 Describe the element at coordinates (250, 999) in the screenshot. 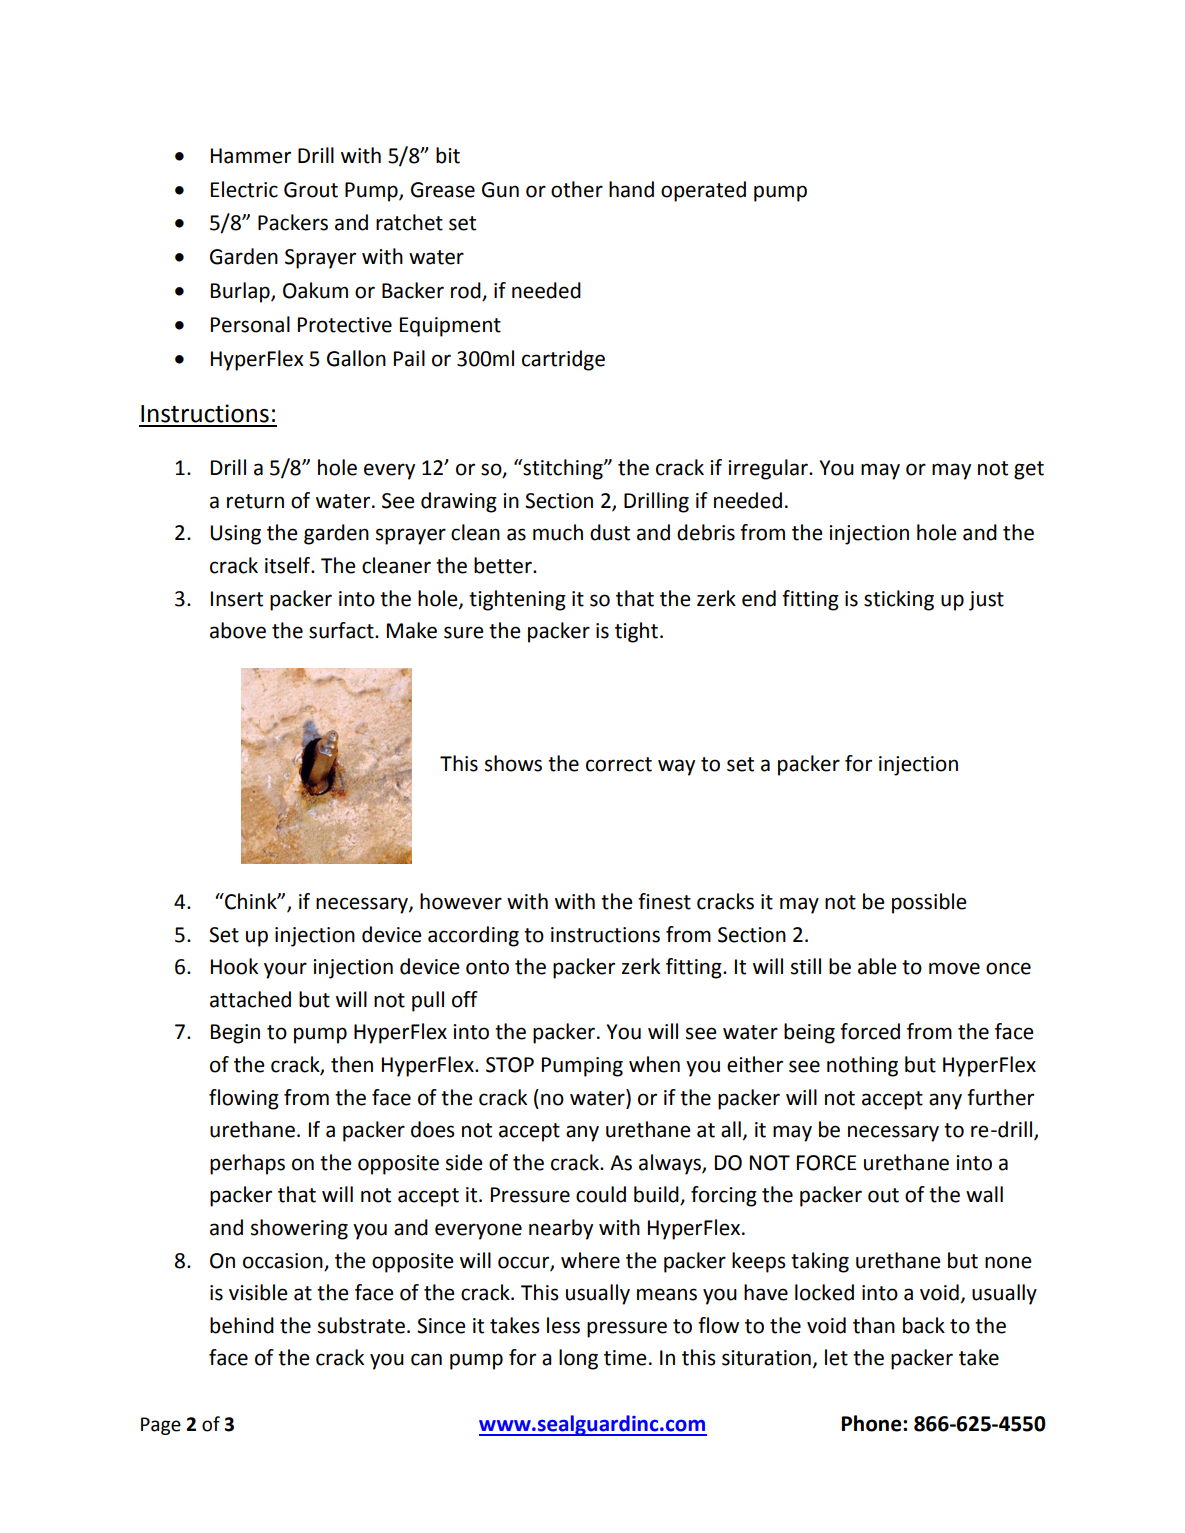

I see `attached` at that location.
